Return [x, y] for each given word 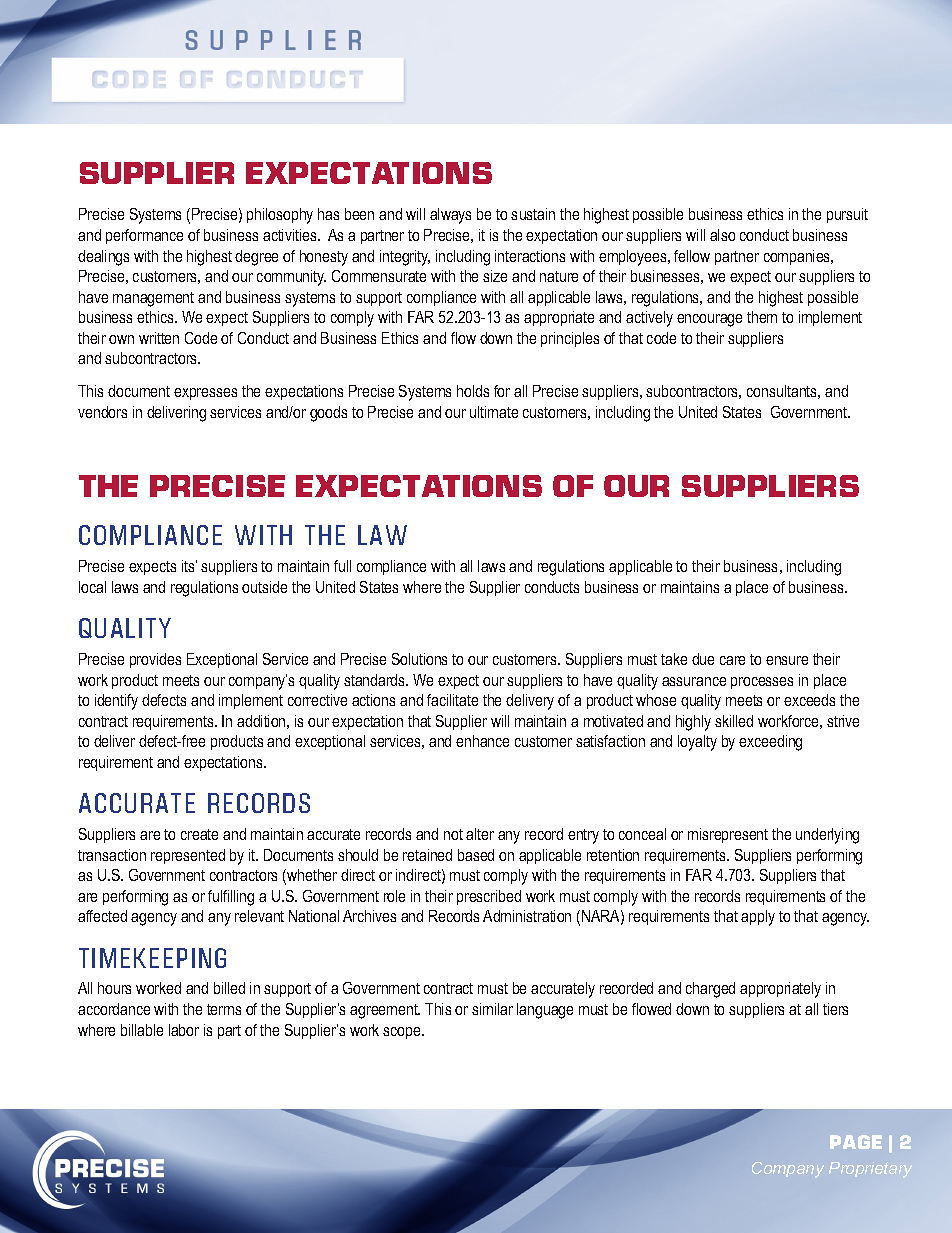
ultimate [494, 412]
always [450, 216]
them [762, 317]
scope [403, 1033]
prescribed [489, 897]
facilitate [452, 700]
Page [856, 1142]
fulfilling [231, 898]
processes [762, 683]
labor [184, 1030]
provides [155, 660]
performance [144, 236]
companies [798, 257]
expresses [205, 394]
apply [758, 918]
